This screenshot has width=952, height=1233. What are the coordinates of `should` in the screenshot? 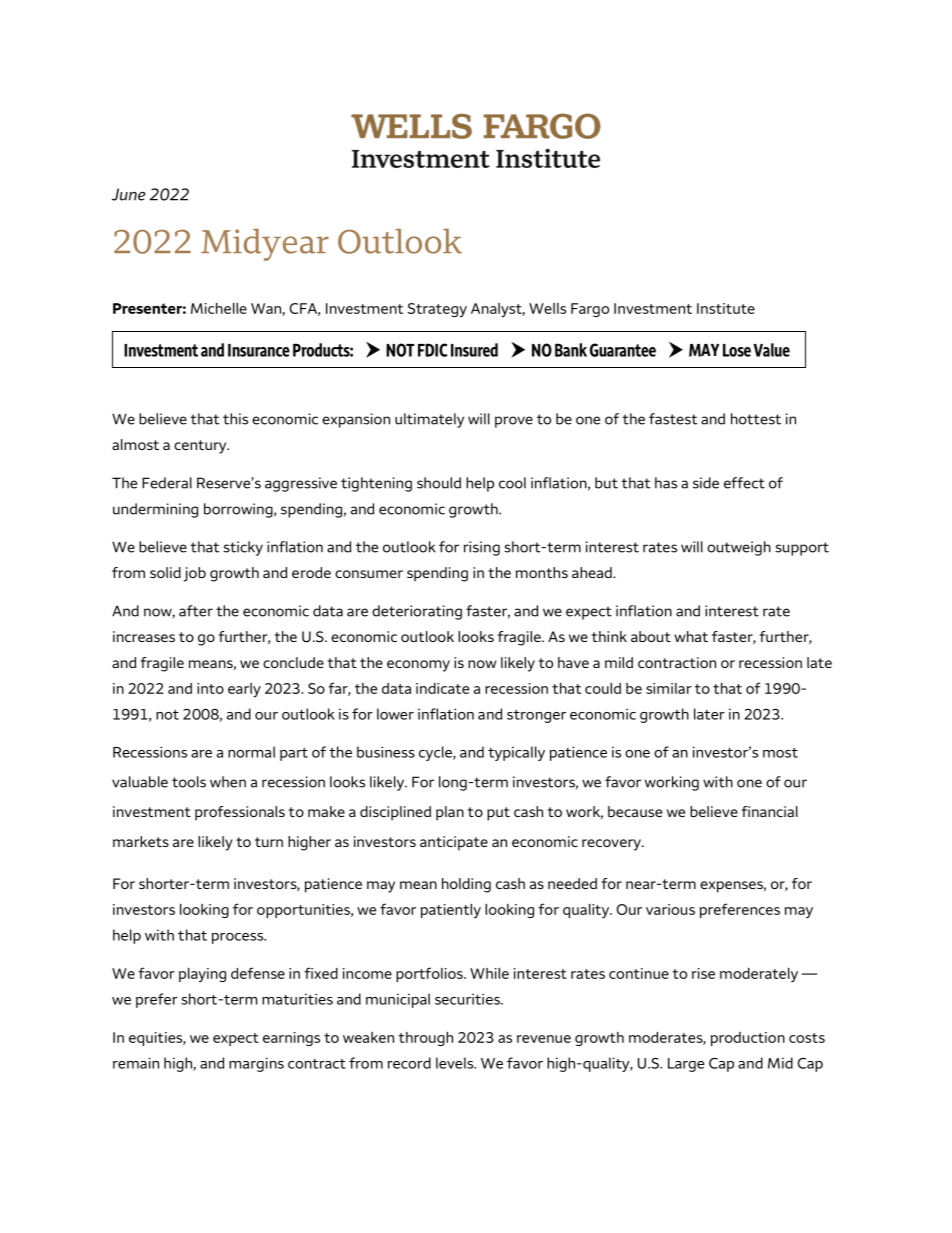 It's located at (439, 483).
